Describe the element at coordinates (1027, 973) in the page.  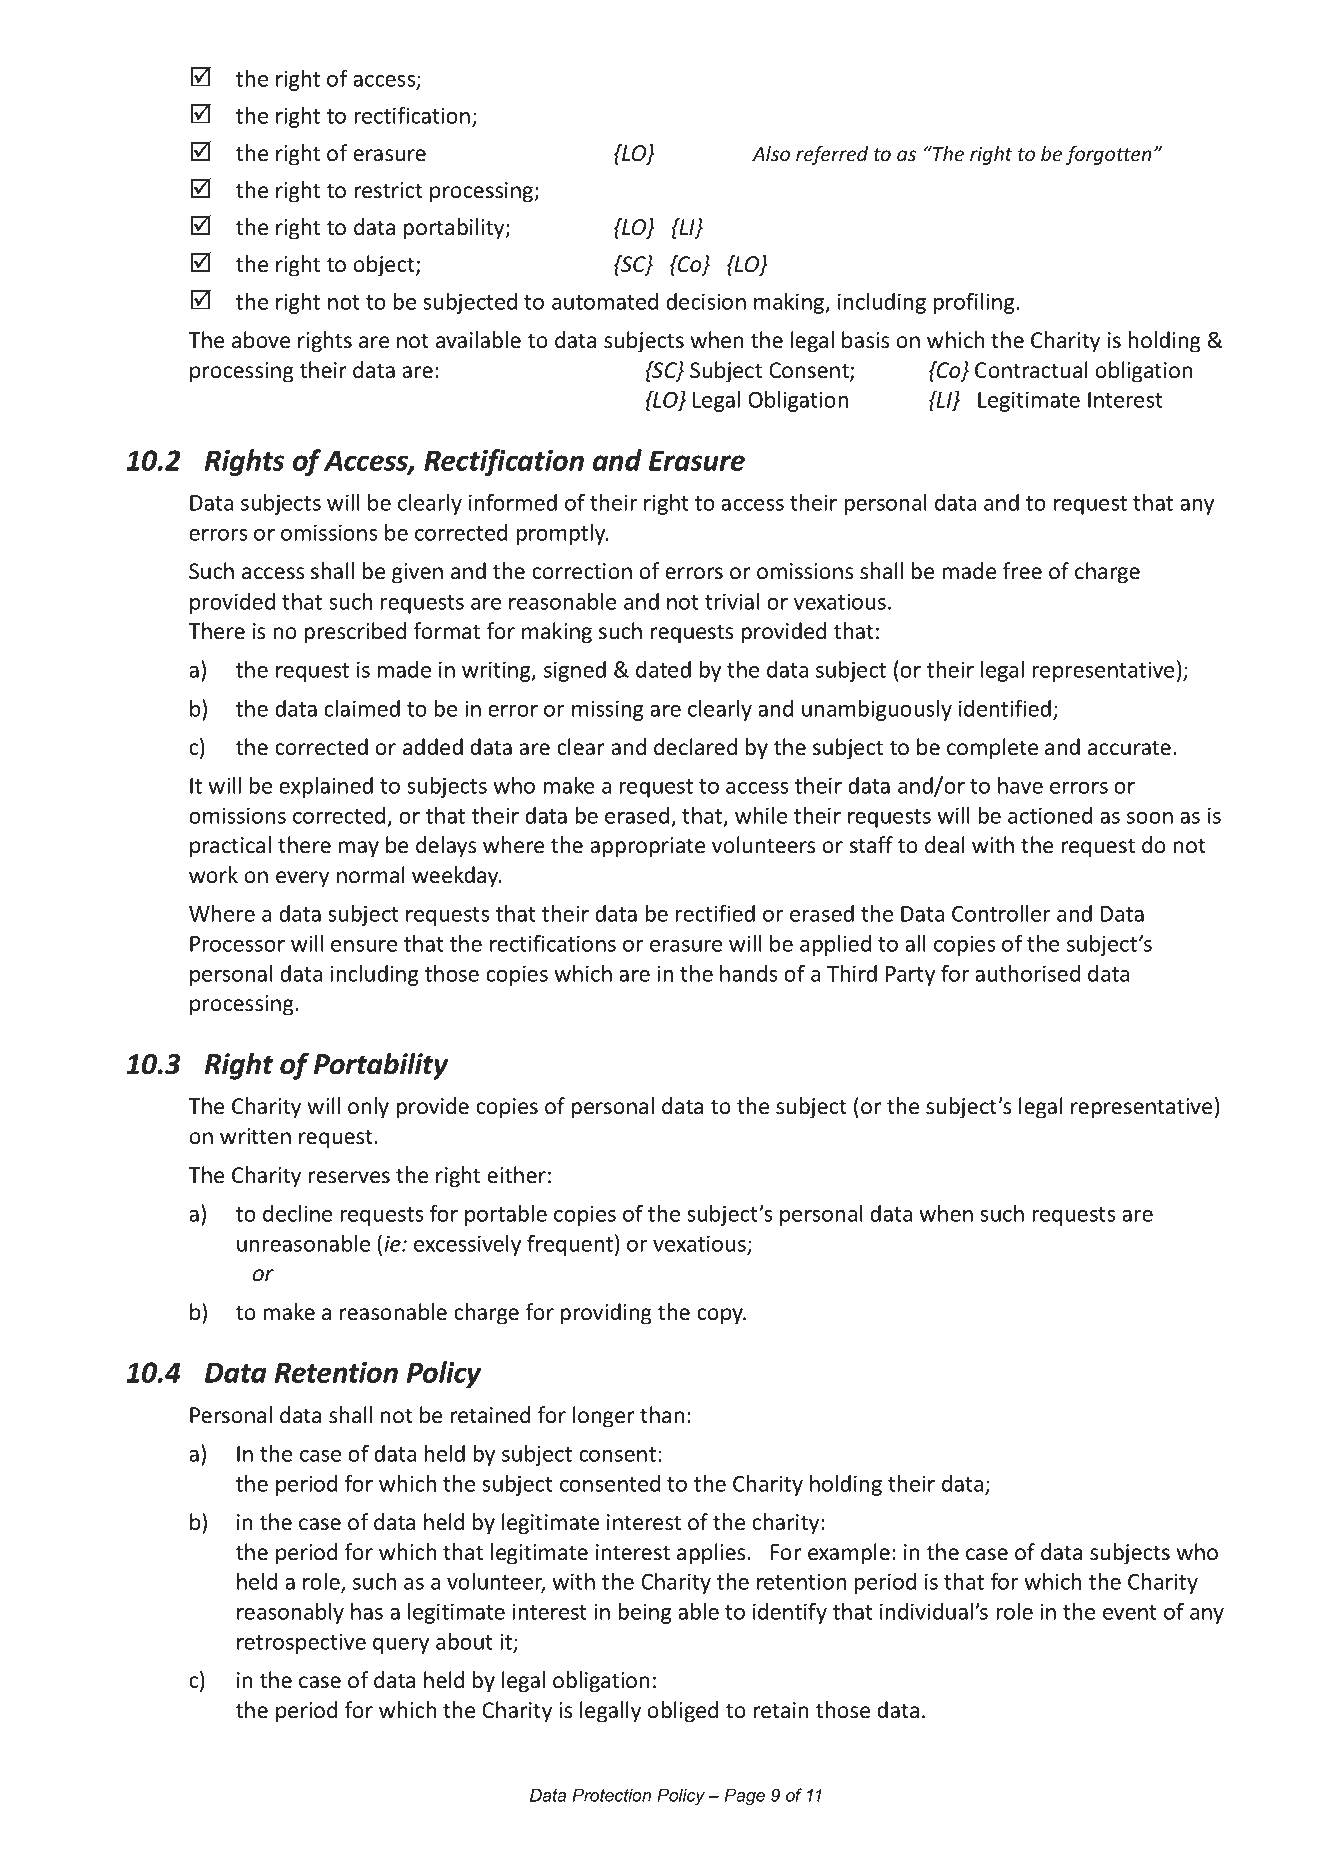
I see `authorised` at that location.
